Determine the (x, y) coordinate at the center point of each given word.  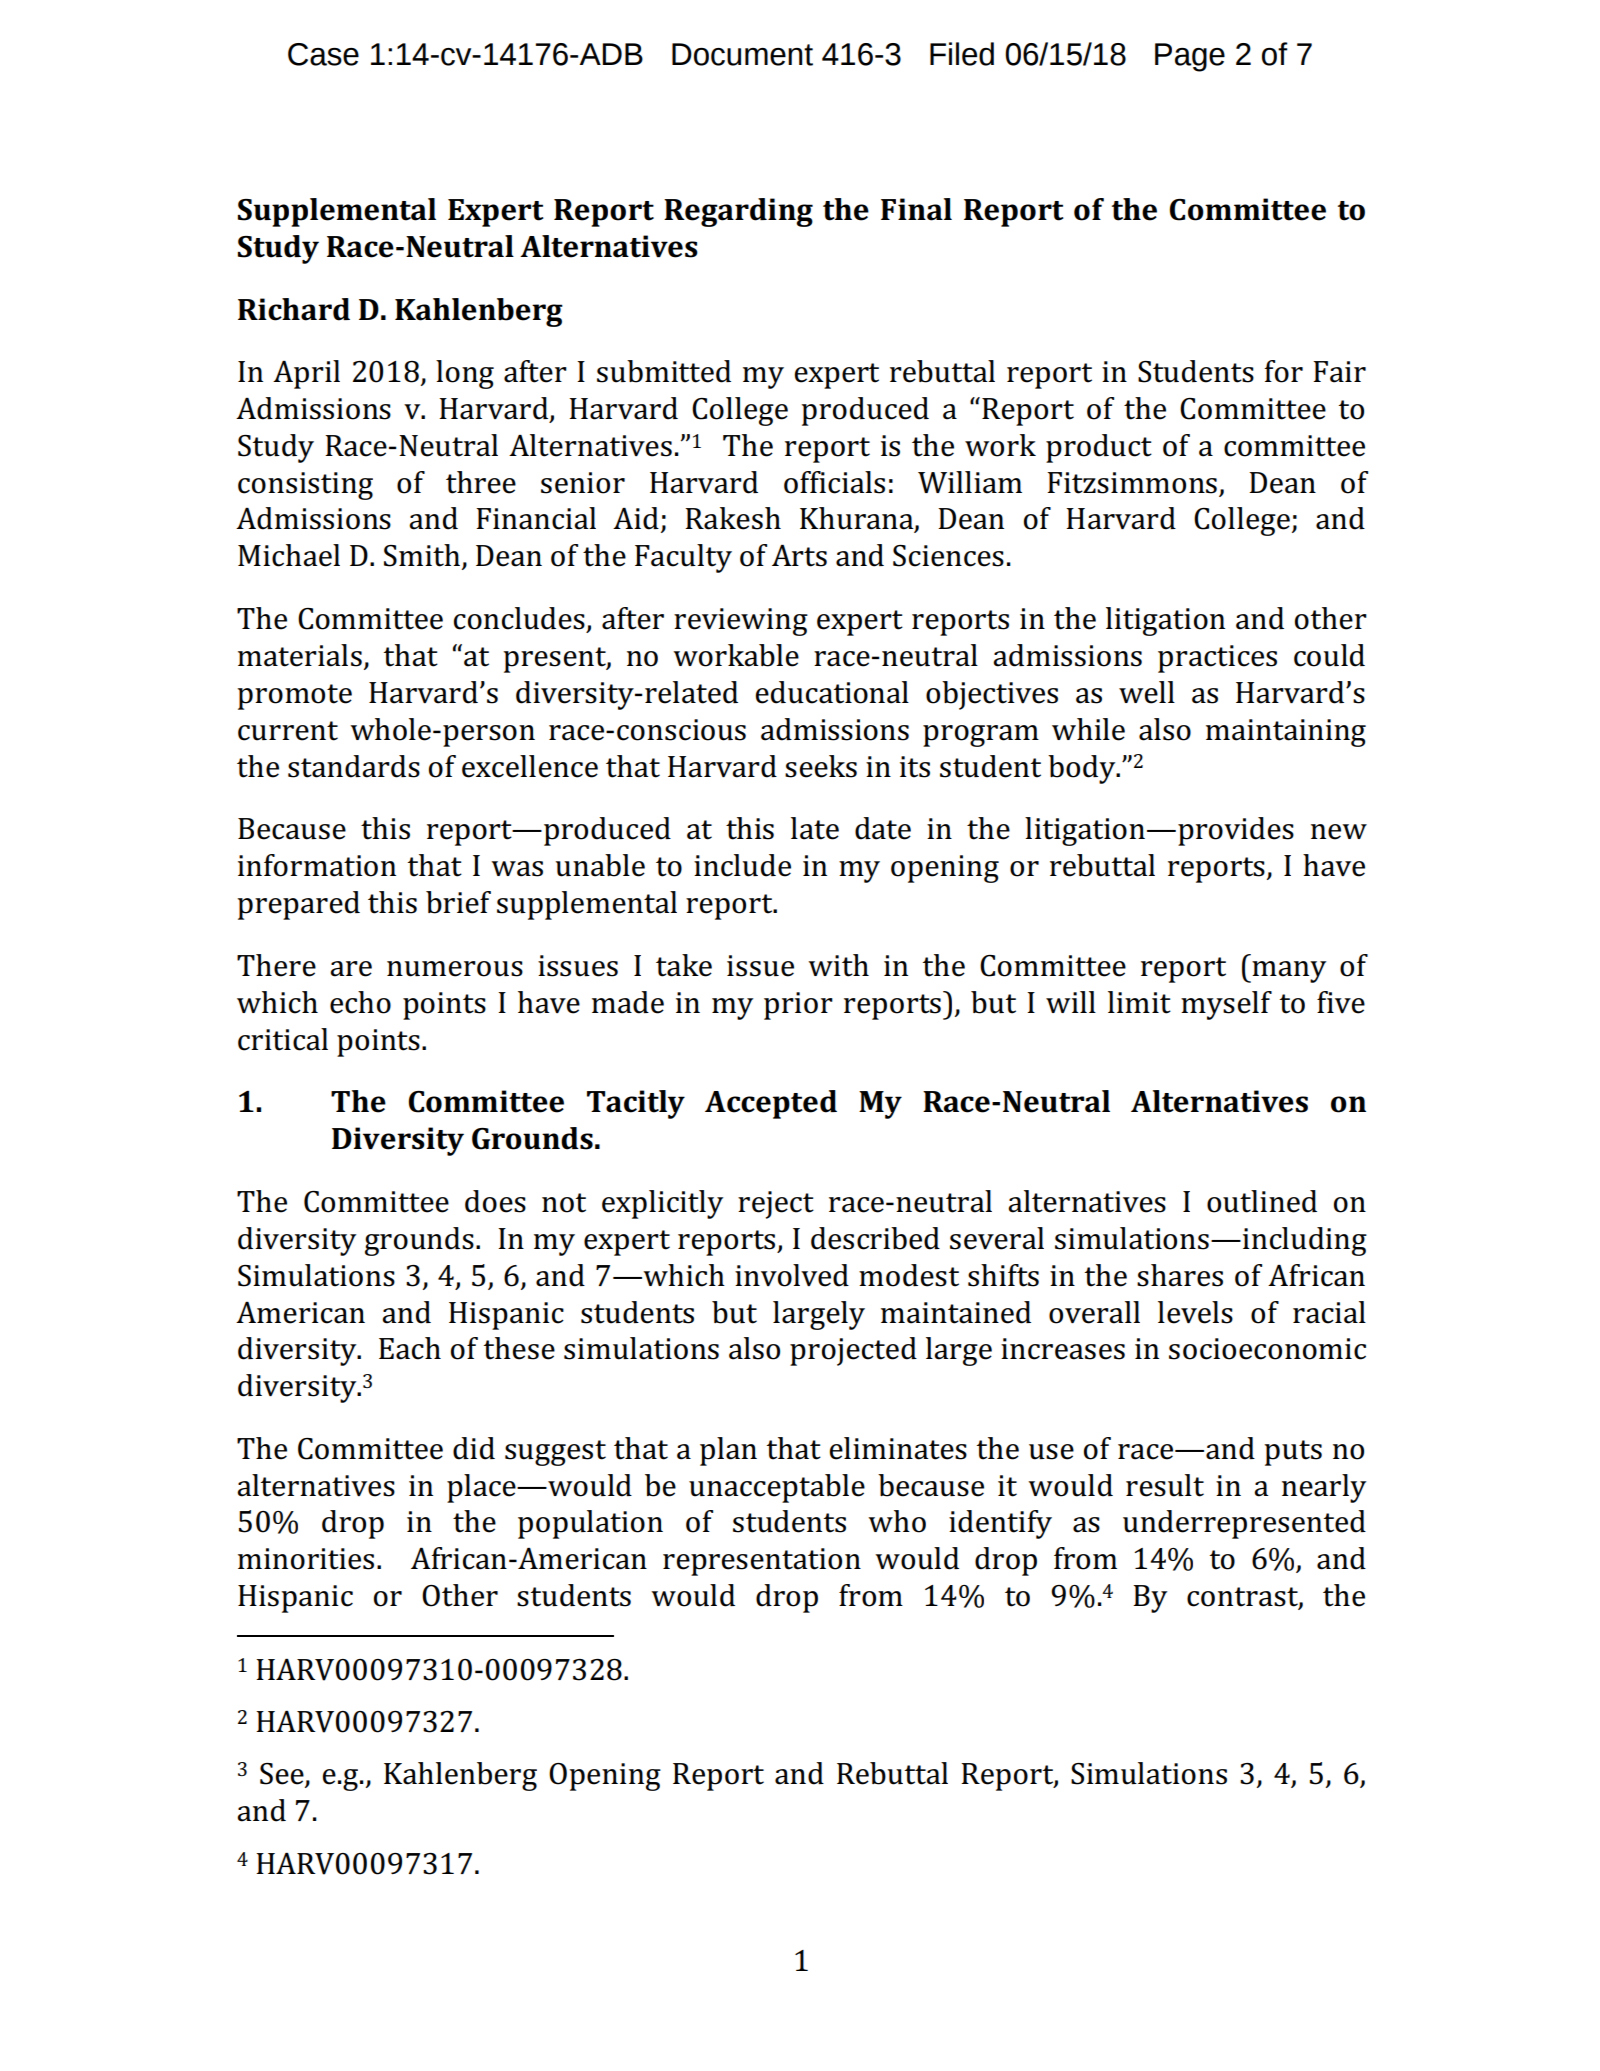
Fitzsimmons (1132, 483)
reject (776, 1205)
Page (1190, 57)
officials (834, 482)
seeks (821, 766)
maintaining (1286, 733)
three (481, 482)
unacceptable (777, 1488)
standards (354, 766)
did (474, 1448)
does (495, 1201)
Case (323, 54)
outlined (1262, 1201)
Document (742, 54)
